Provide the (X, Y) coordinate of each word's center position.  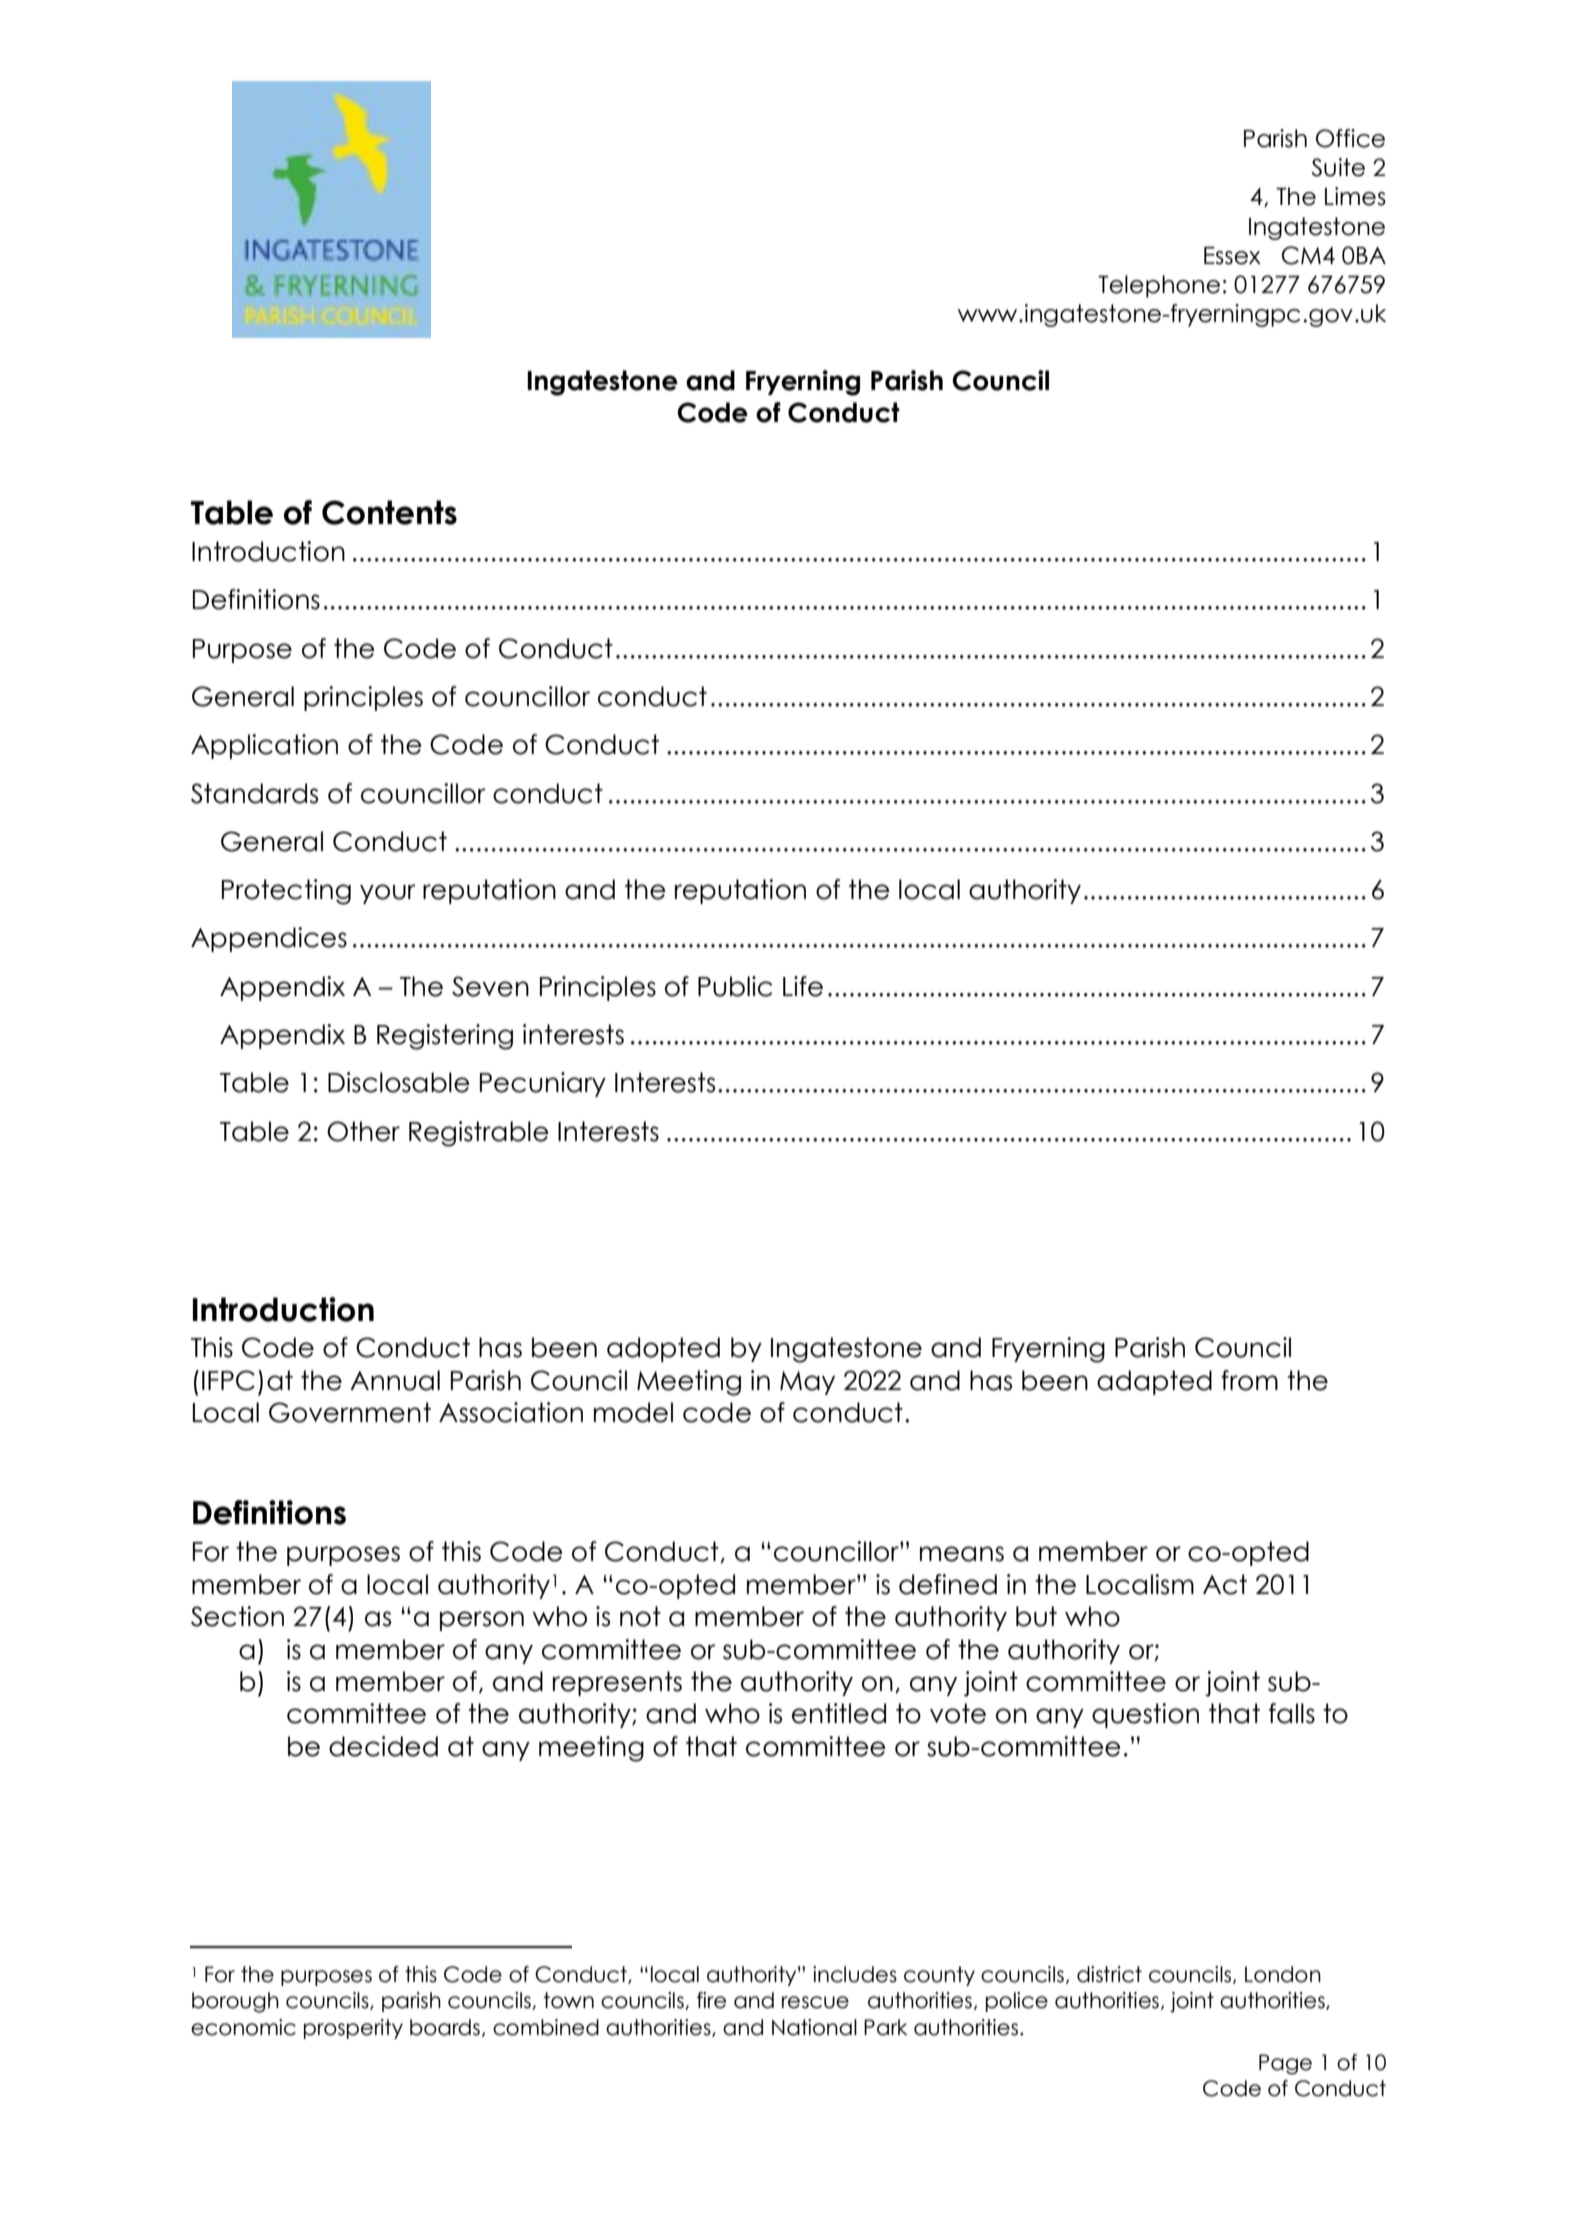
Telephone (1159, 286)
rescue (815, 2002)
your (388, 894)
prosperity (353, 2029)
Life (803, 986)
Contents (389, 512)
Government (350, 1412)
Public (735, 986)
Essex (1232, 256)
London (1283, 1974)
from (1249, 1380)
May (807, 1383)
